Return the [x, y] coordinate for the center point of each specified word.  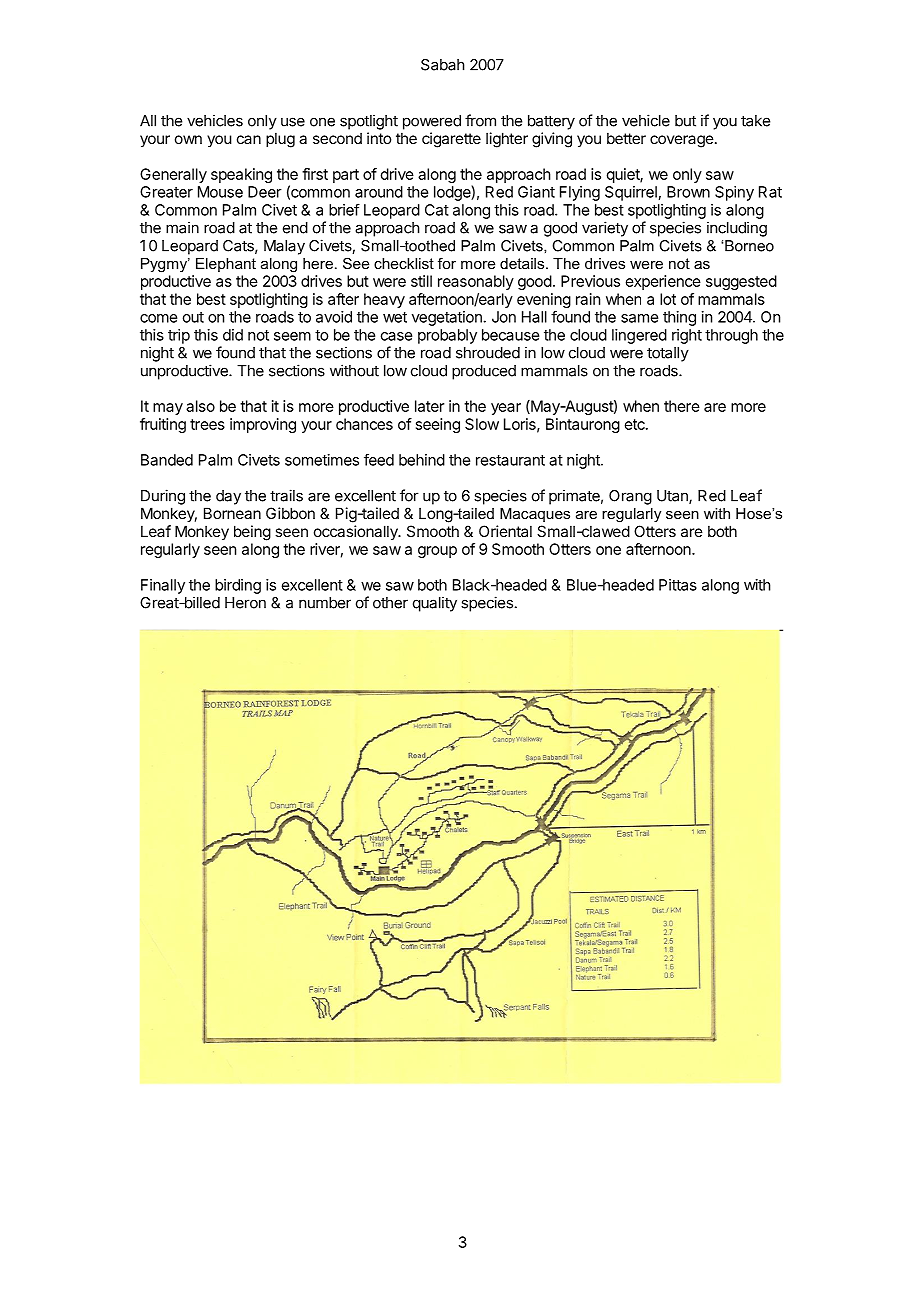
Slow [482, 424]
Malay [284, 247]
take [755, 121]
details [523, 263]
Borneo [749, 246]
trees [207, 424]
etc [636, 424]
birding [238, 586]
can [249, 139]
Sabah [443, 65]
